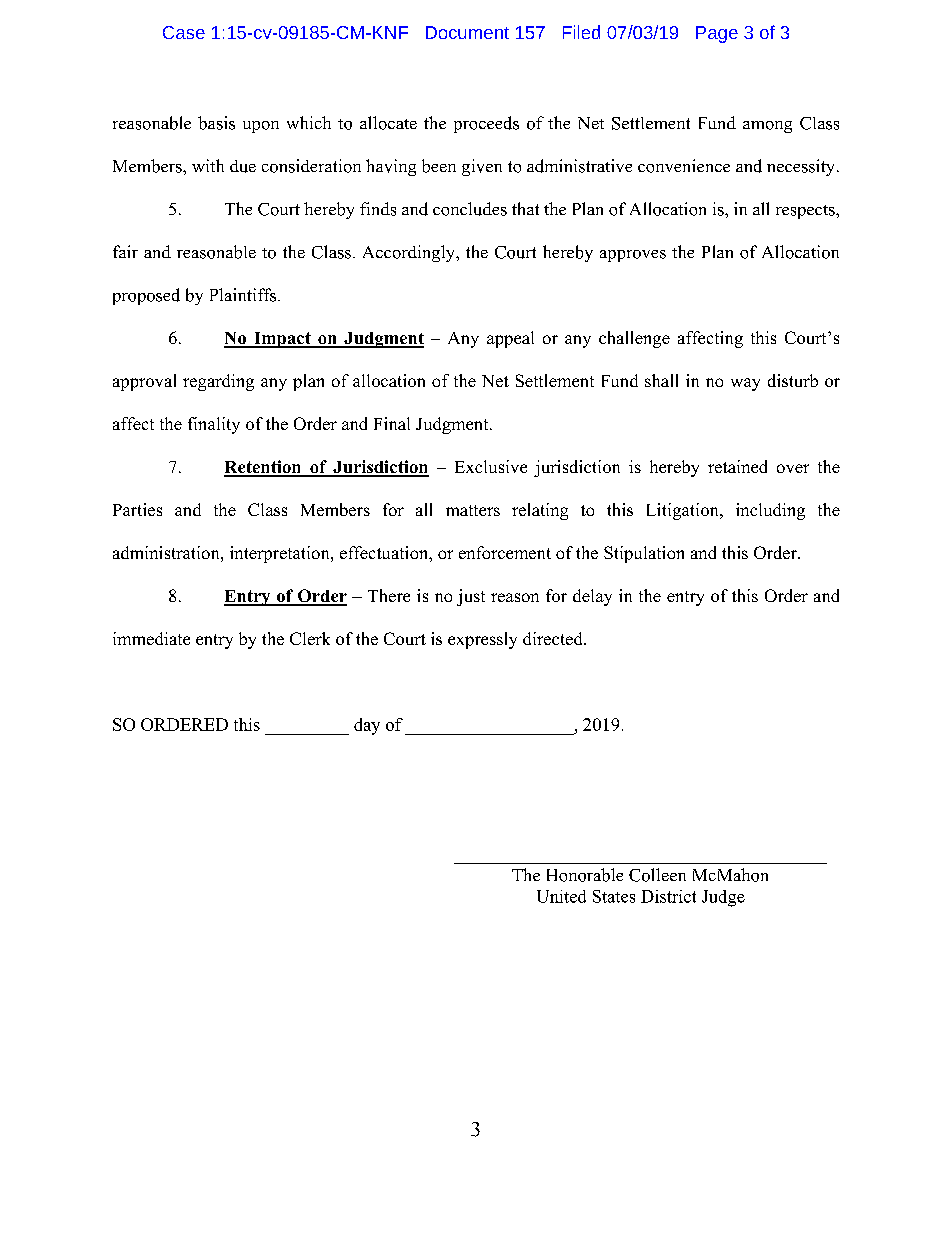 The width and height of the document is (952, 1233). I want to click on Document, so click(467, 32).
